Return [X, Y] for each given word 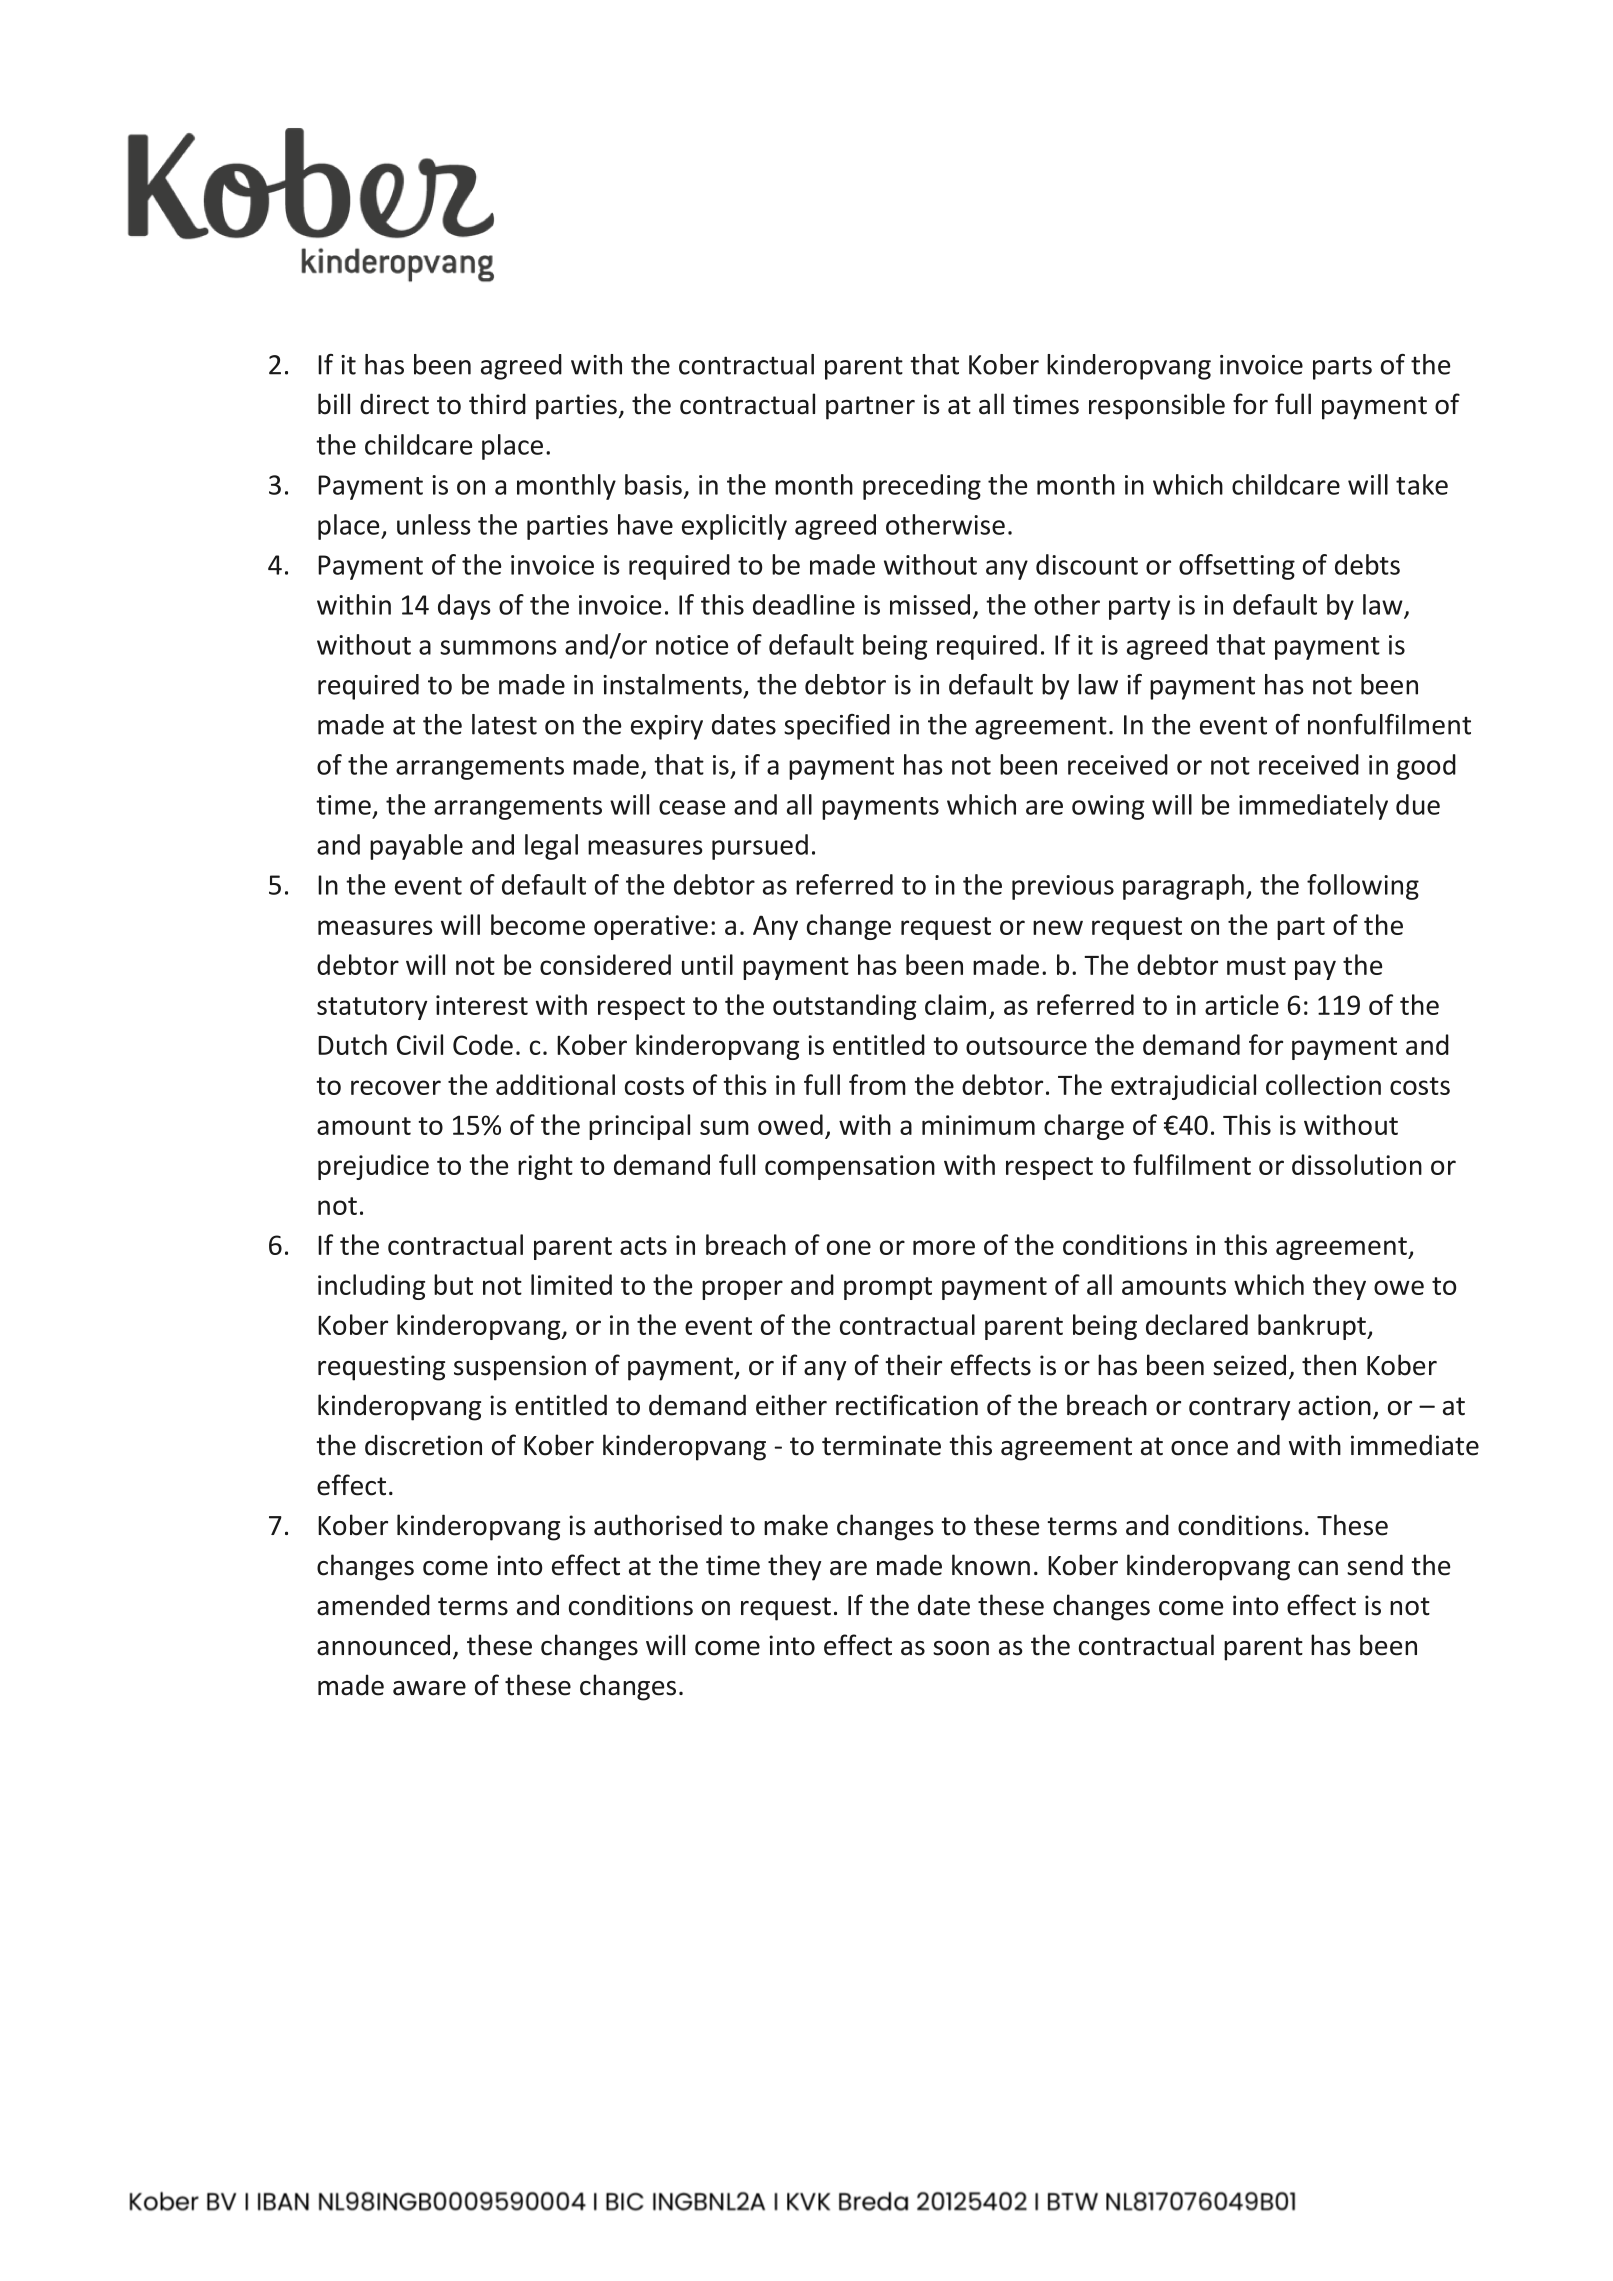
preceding [922, 487]
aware [429, 1688]
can [1318, 1568]
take [1422, 484]
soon [961, 1648]
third [497, 404]
